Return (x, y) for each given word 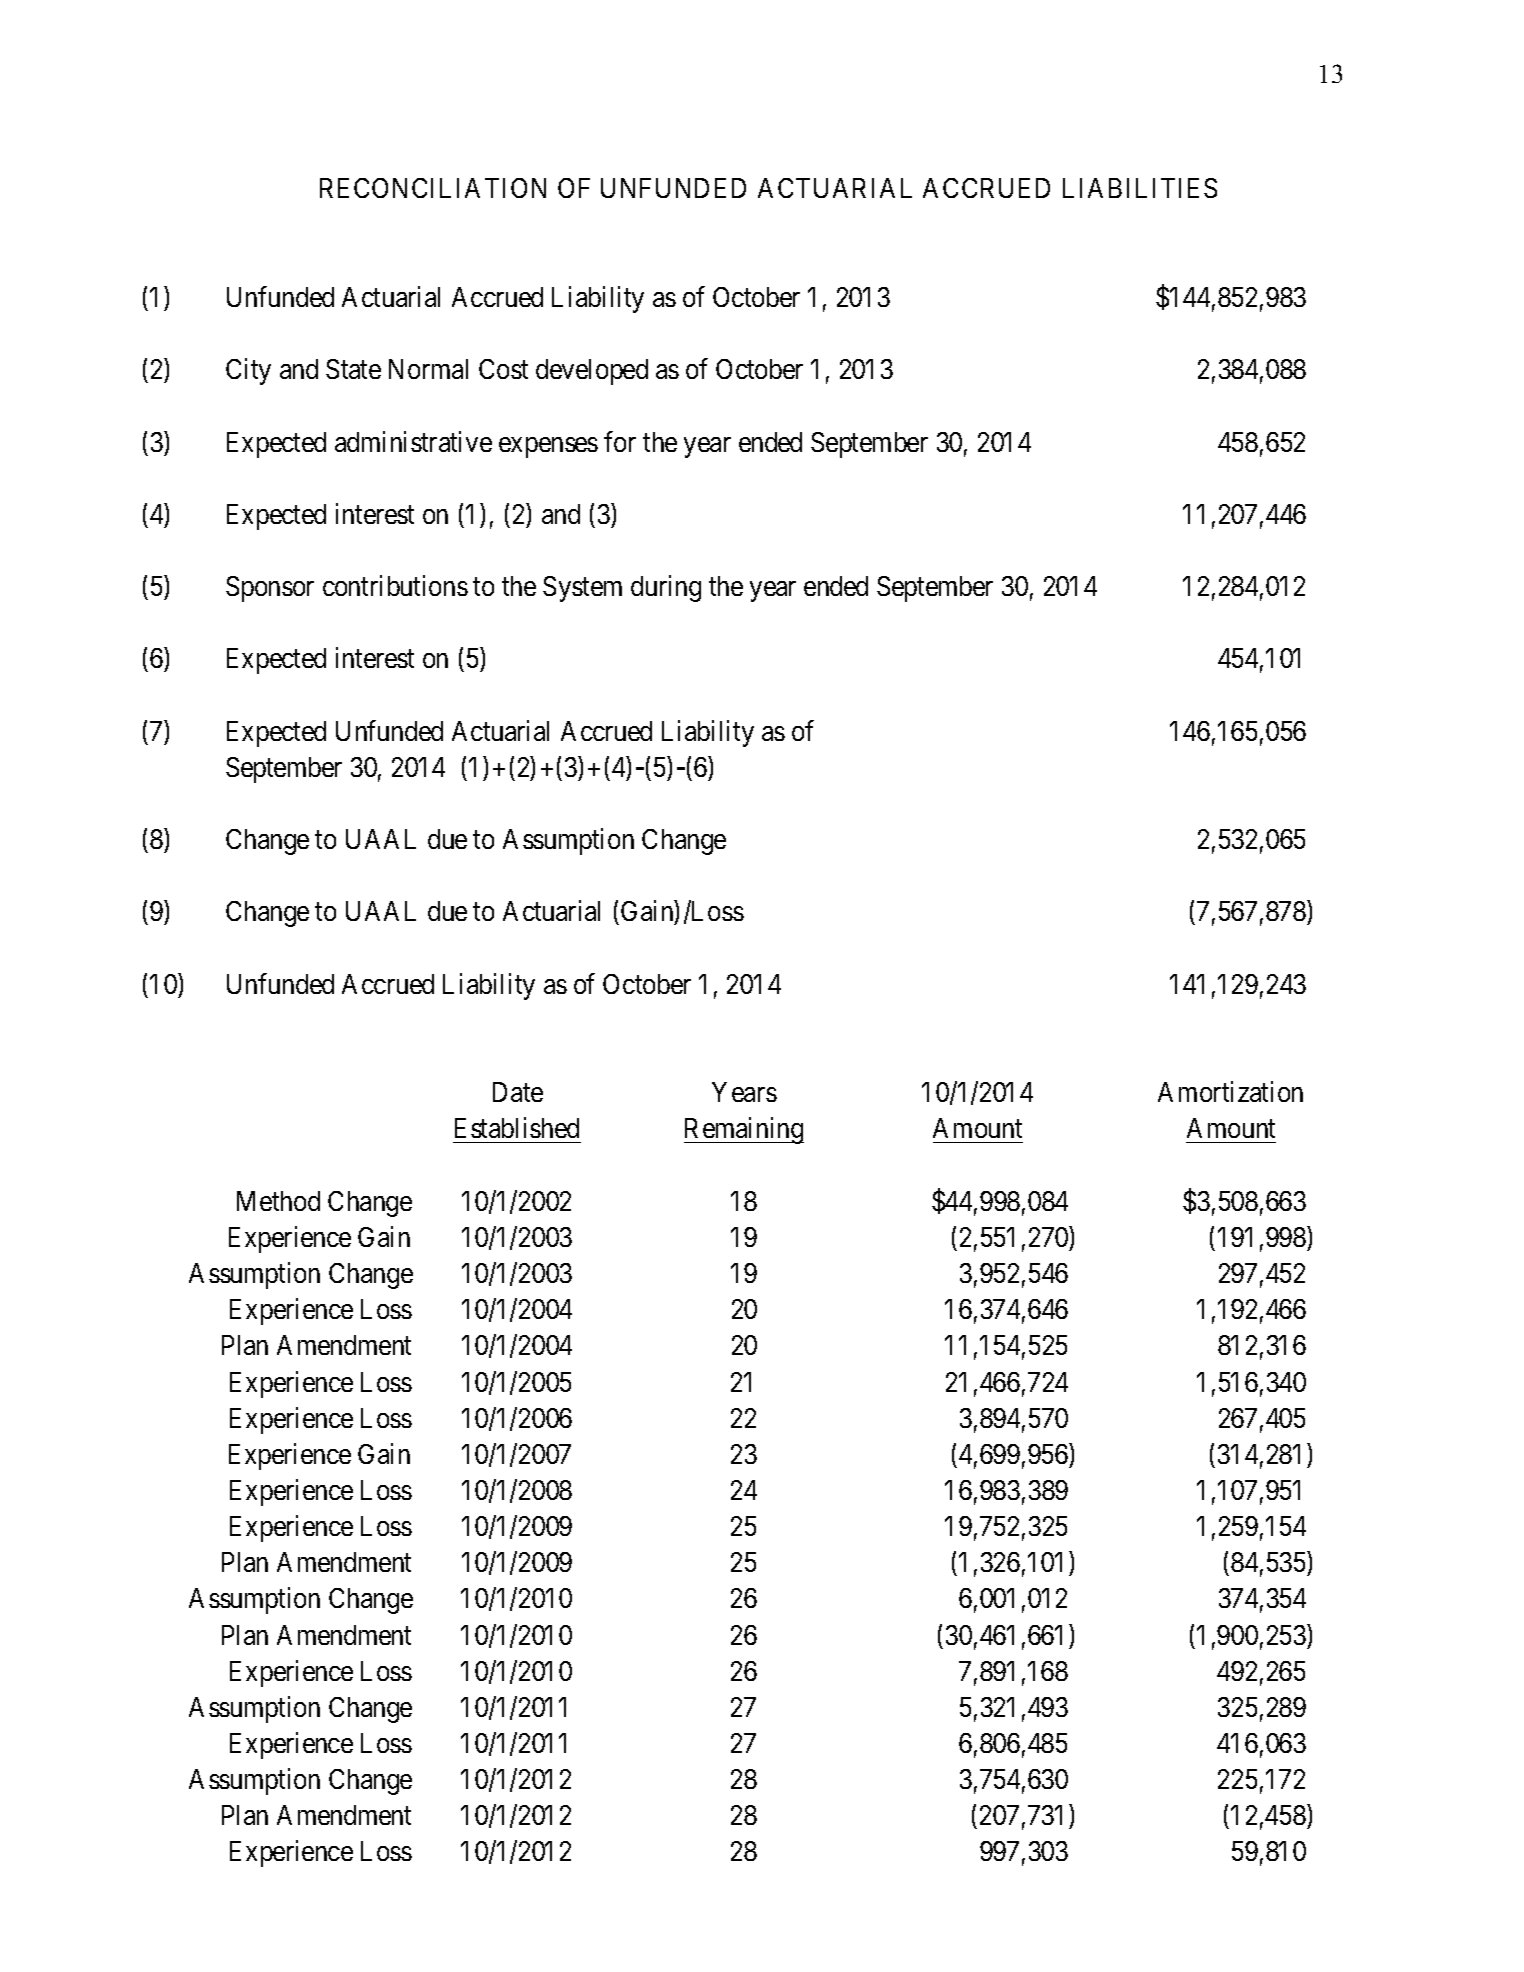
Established (517, 1128)
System (582, 589)
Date (518, 1092)
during (666, 588)
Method (278, 1201)
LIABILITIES (1140, 188)
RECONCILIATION (433, 188)
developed (592, 372)
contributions (395, 585)
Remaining (744, 1131)
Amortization (1230, 1091)
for (620, 441)
